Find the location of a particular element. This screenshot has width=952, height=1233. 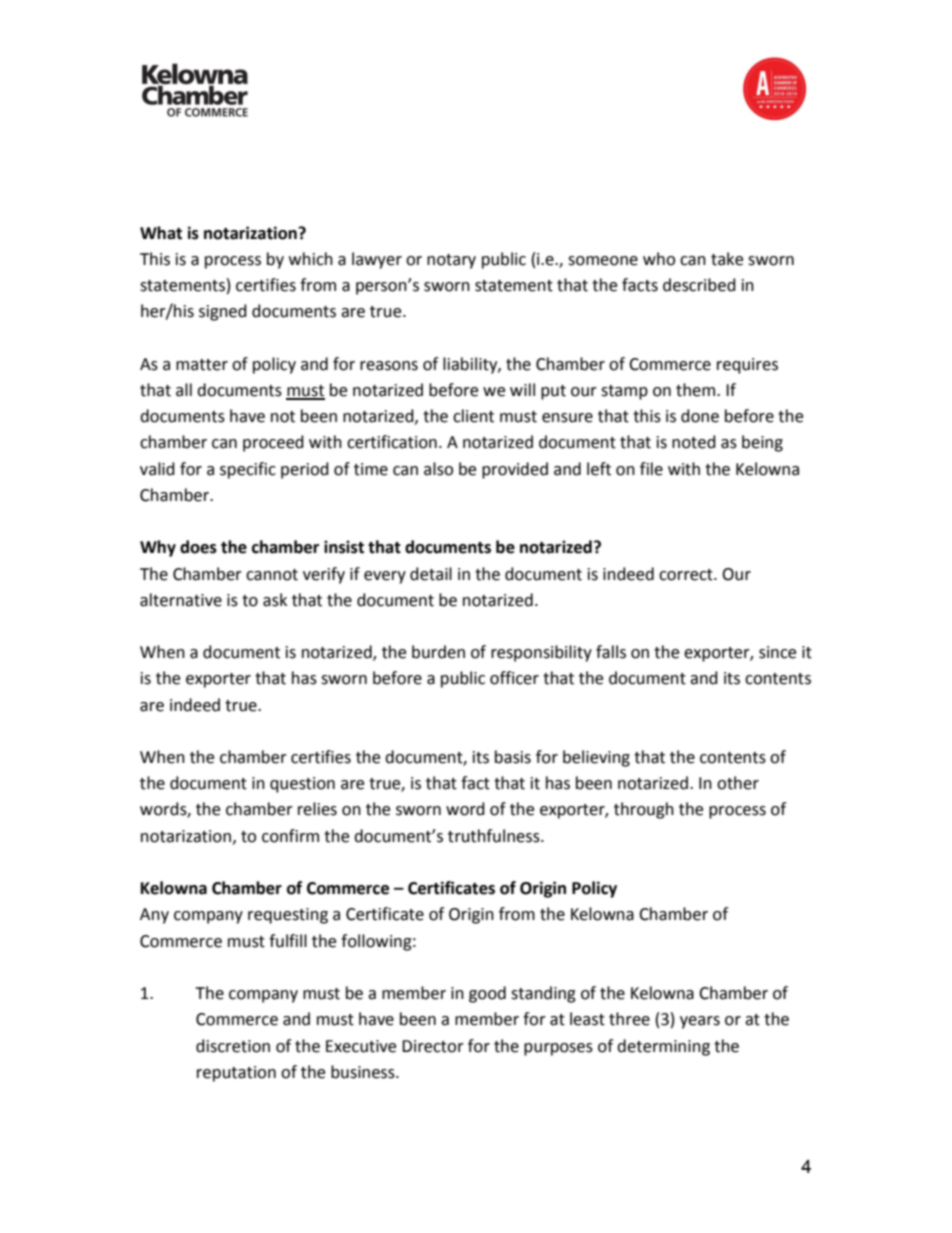

truthfulness is located at coordinates (495, 836).
